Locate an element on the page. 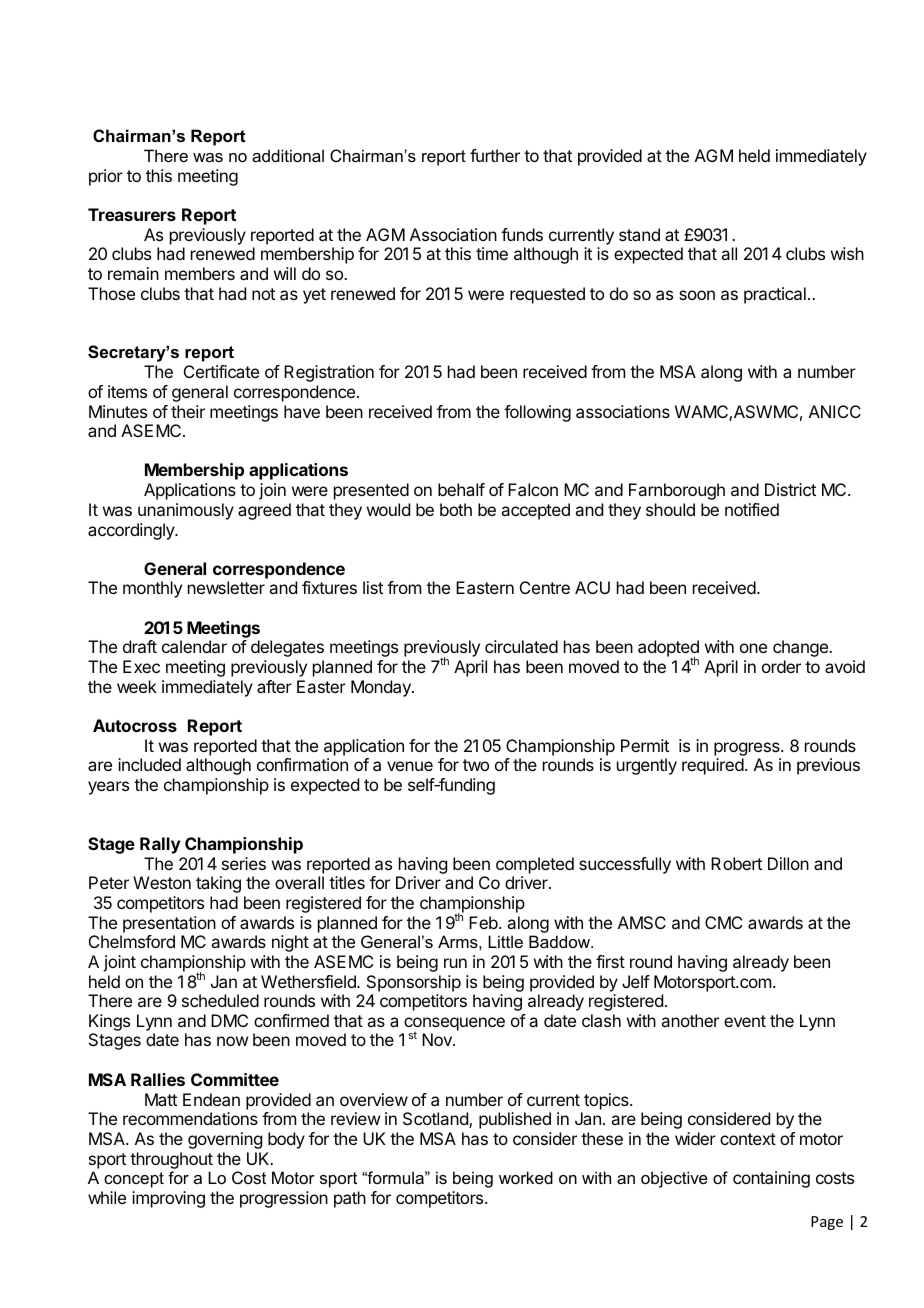 The height and width of the page is (1308, 924). following is located at coordinates (537, 413).
